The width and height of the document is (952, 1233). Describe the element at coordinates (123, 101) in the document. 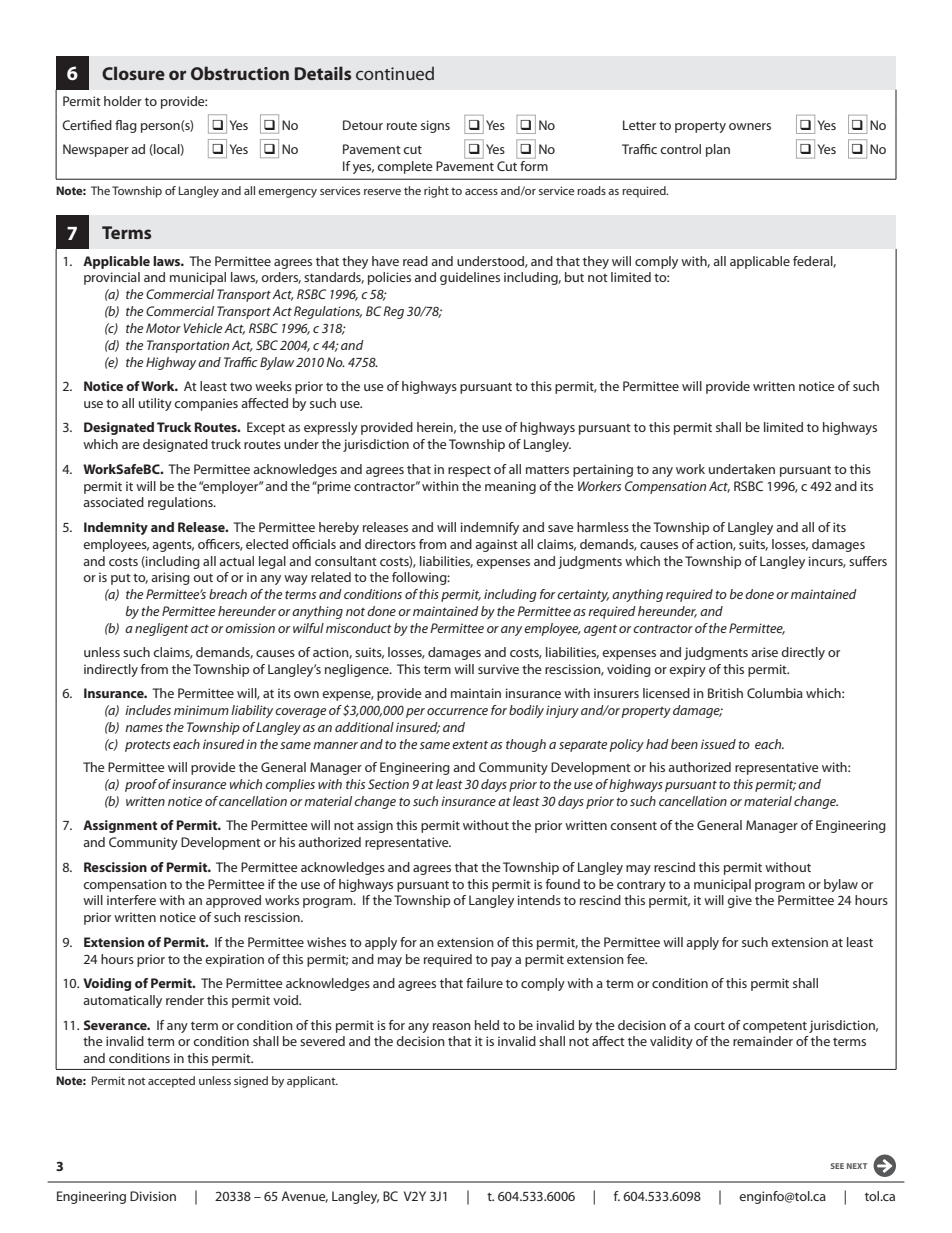

I see `holder` at that location.
